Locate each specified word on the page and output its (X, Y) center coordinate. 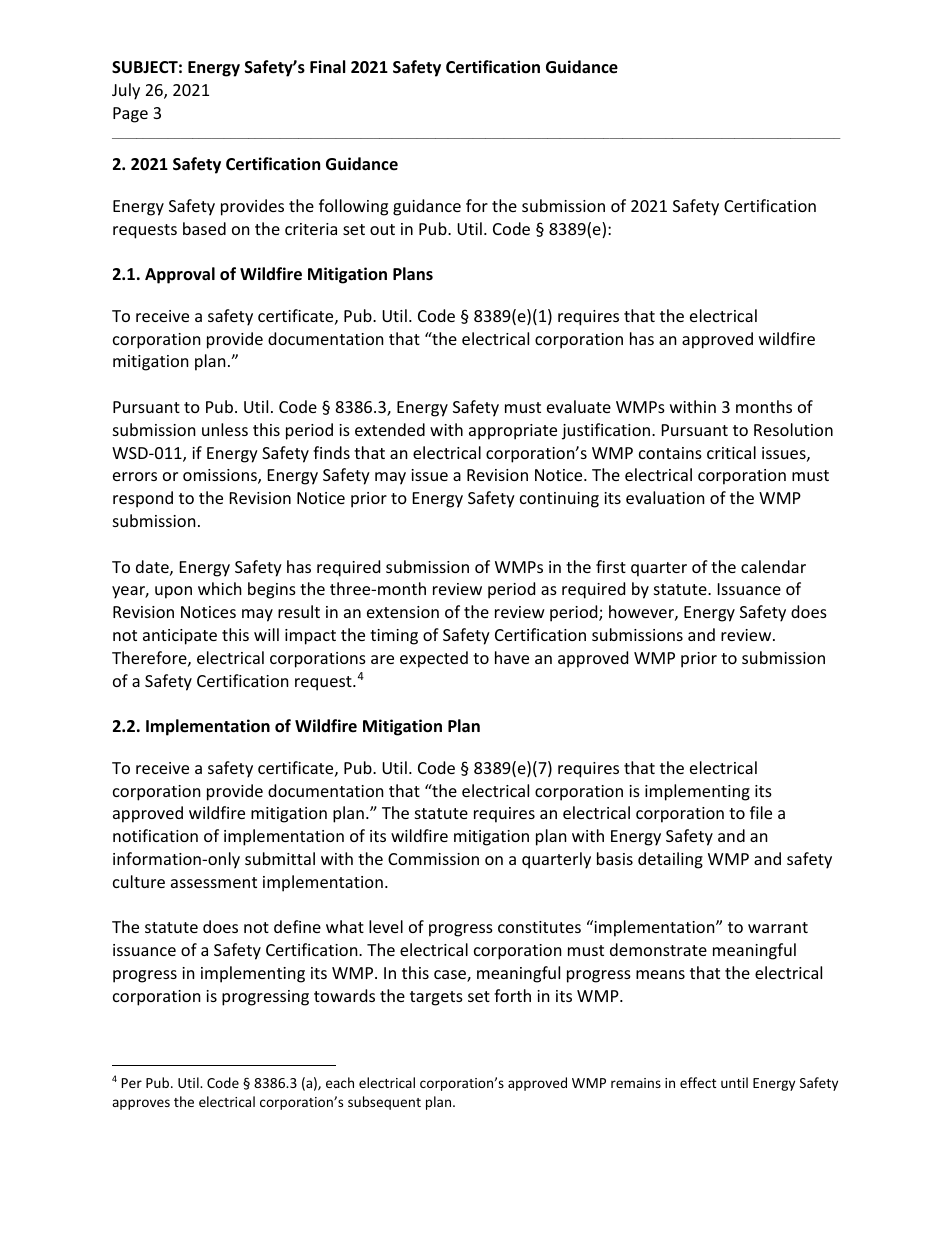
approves (141, 1104)
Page (130, 115)
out (382, 229)
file (761, 812)
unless (225, 429)
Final (327, 66)
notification (155, 835)
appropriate (513, 432)
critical (731, 452)
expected (434, 659)
